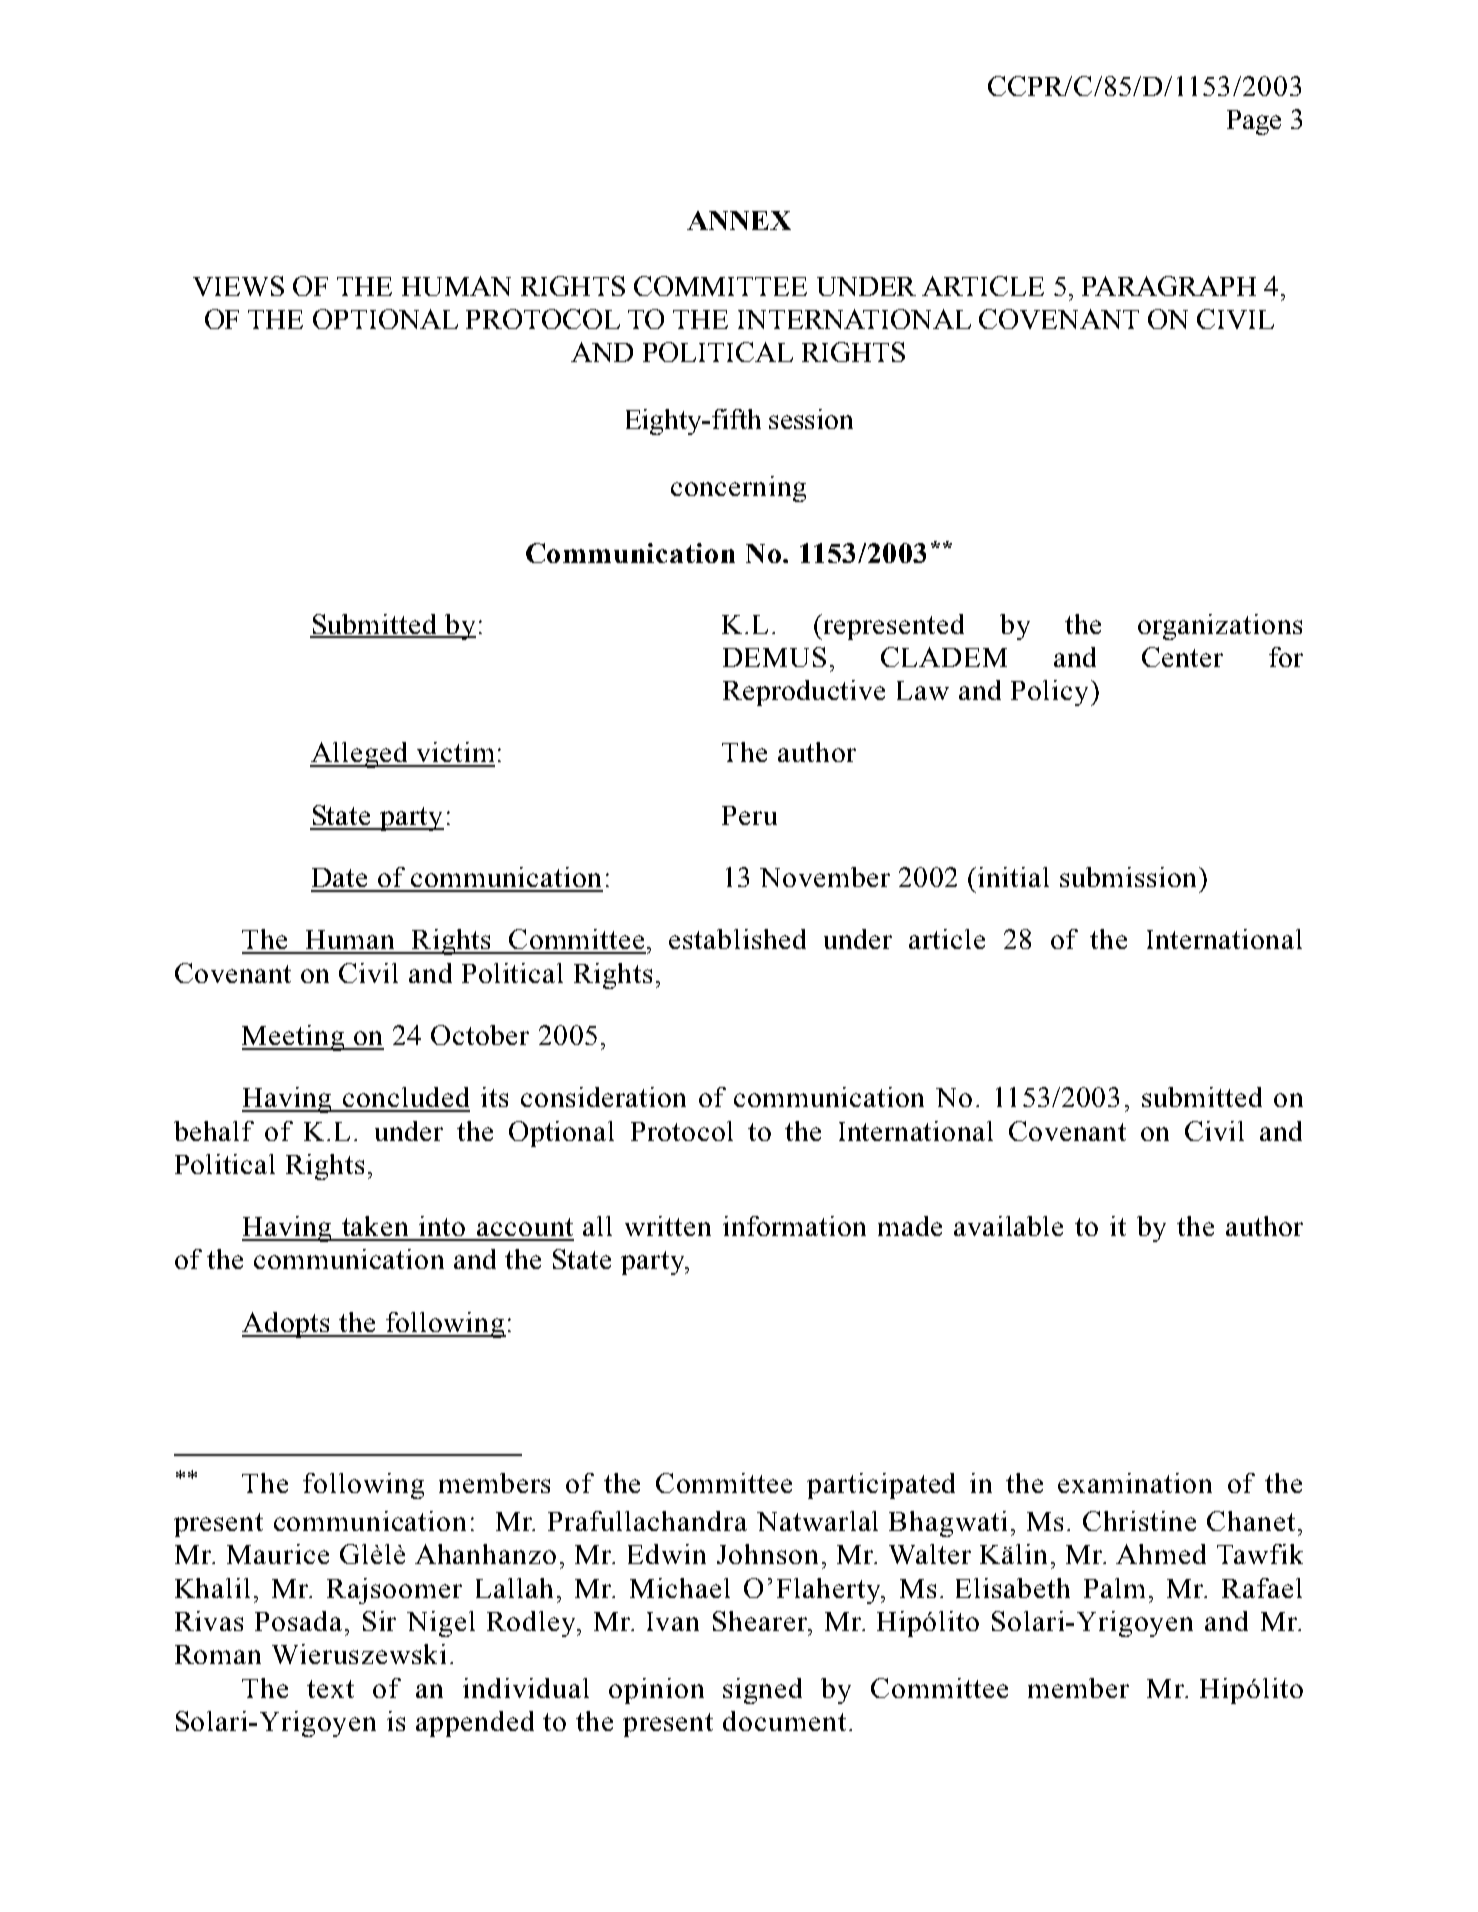  What do you see at coordinates (739, 220) in the screenshot?
I see `ANNEX` at bounding box center [739, 220].
